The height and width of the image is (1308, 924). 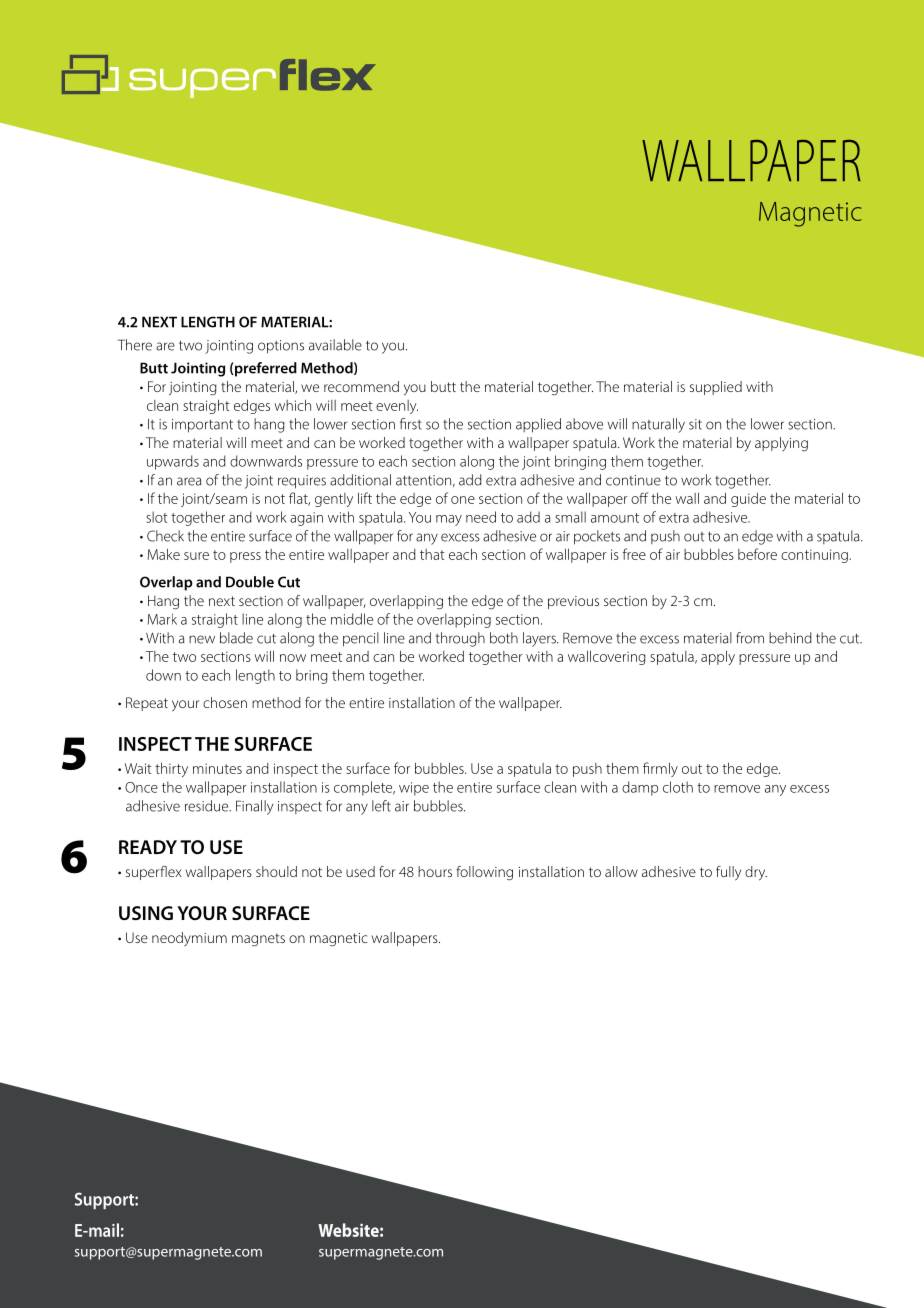 I want to click on before, so click(x=757, y=554).
